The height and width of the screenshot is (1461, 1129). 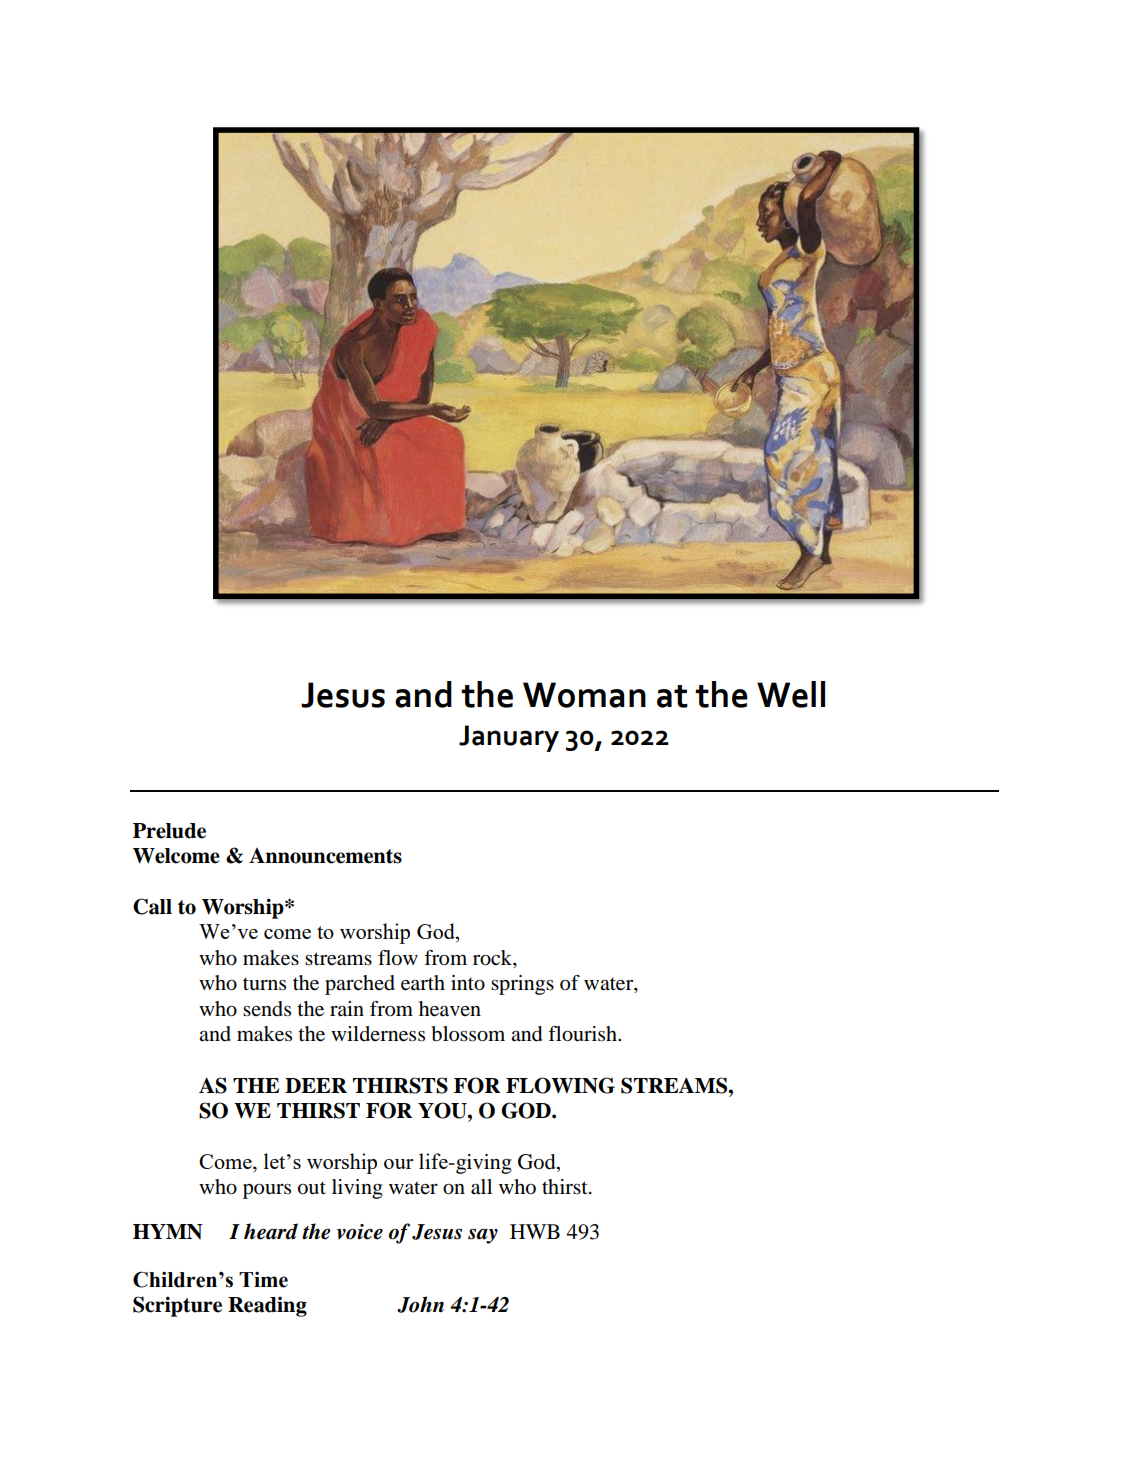 What do you see at coordinates (483, 1236) in the screenshot?
I see `say` at bounding box center [483, 1236].
